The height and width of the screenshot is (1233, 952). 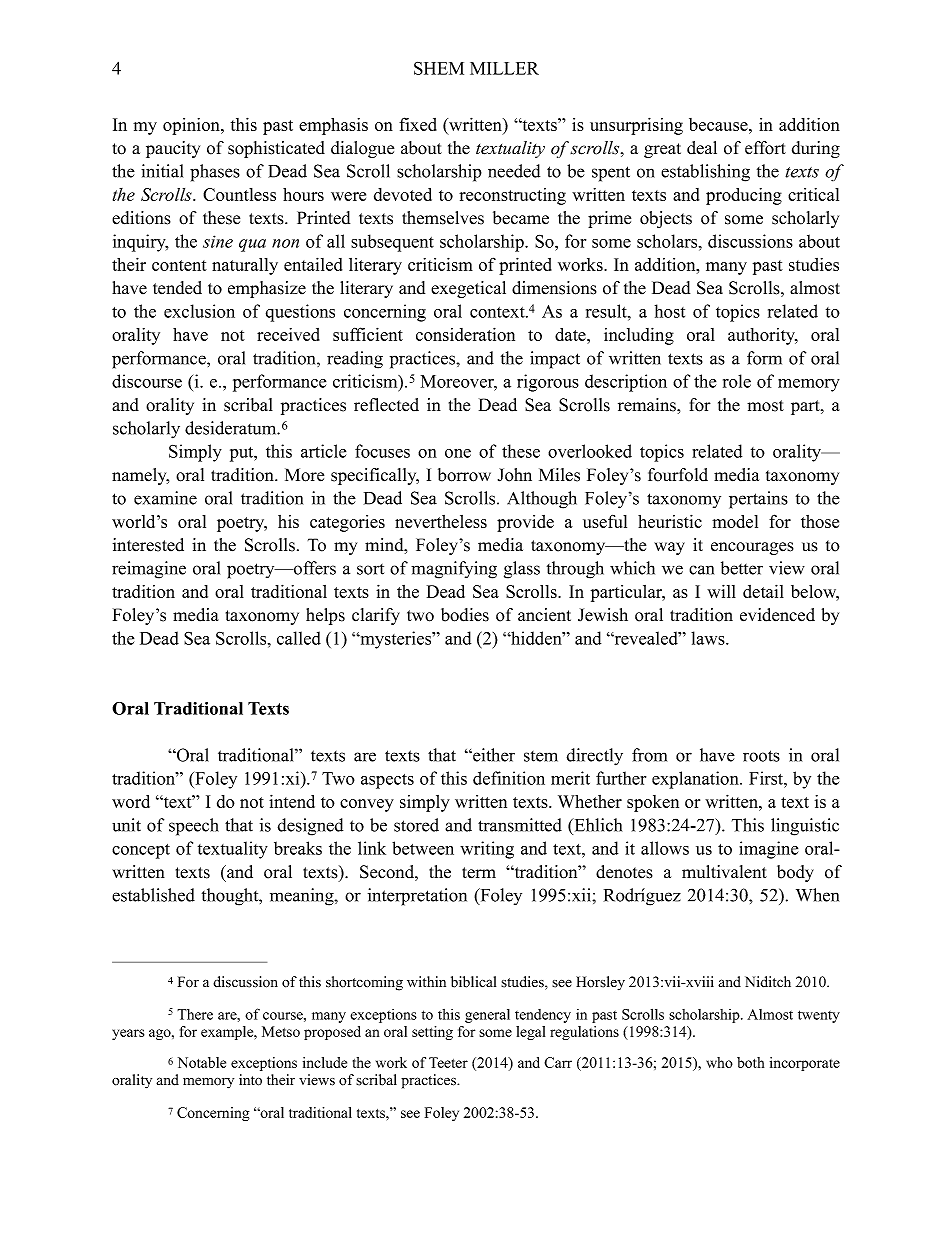 I want to click on Teeter, so click(x=448, y=1062).
